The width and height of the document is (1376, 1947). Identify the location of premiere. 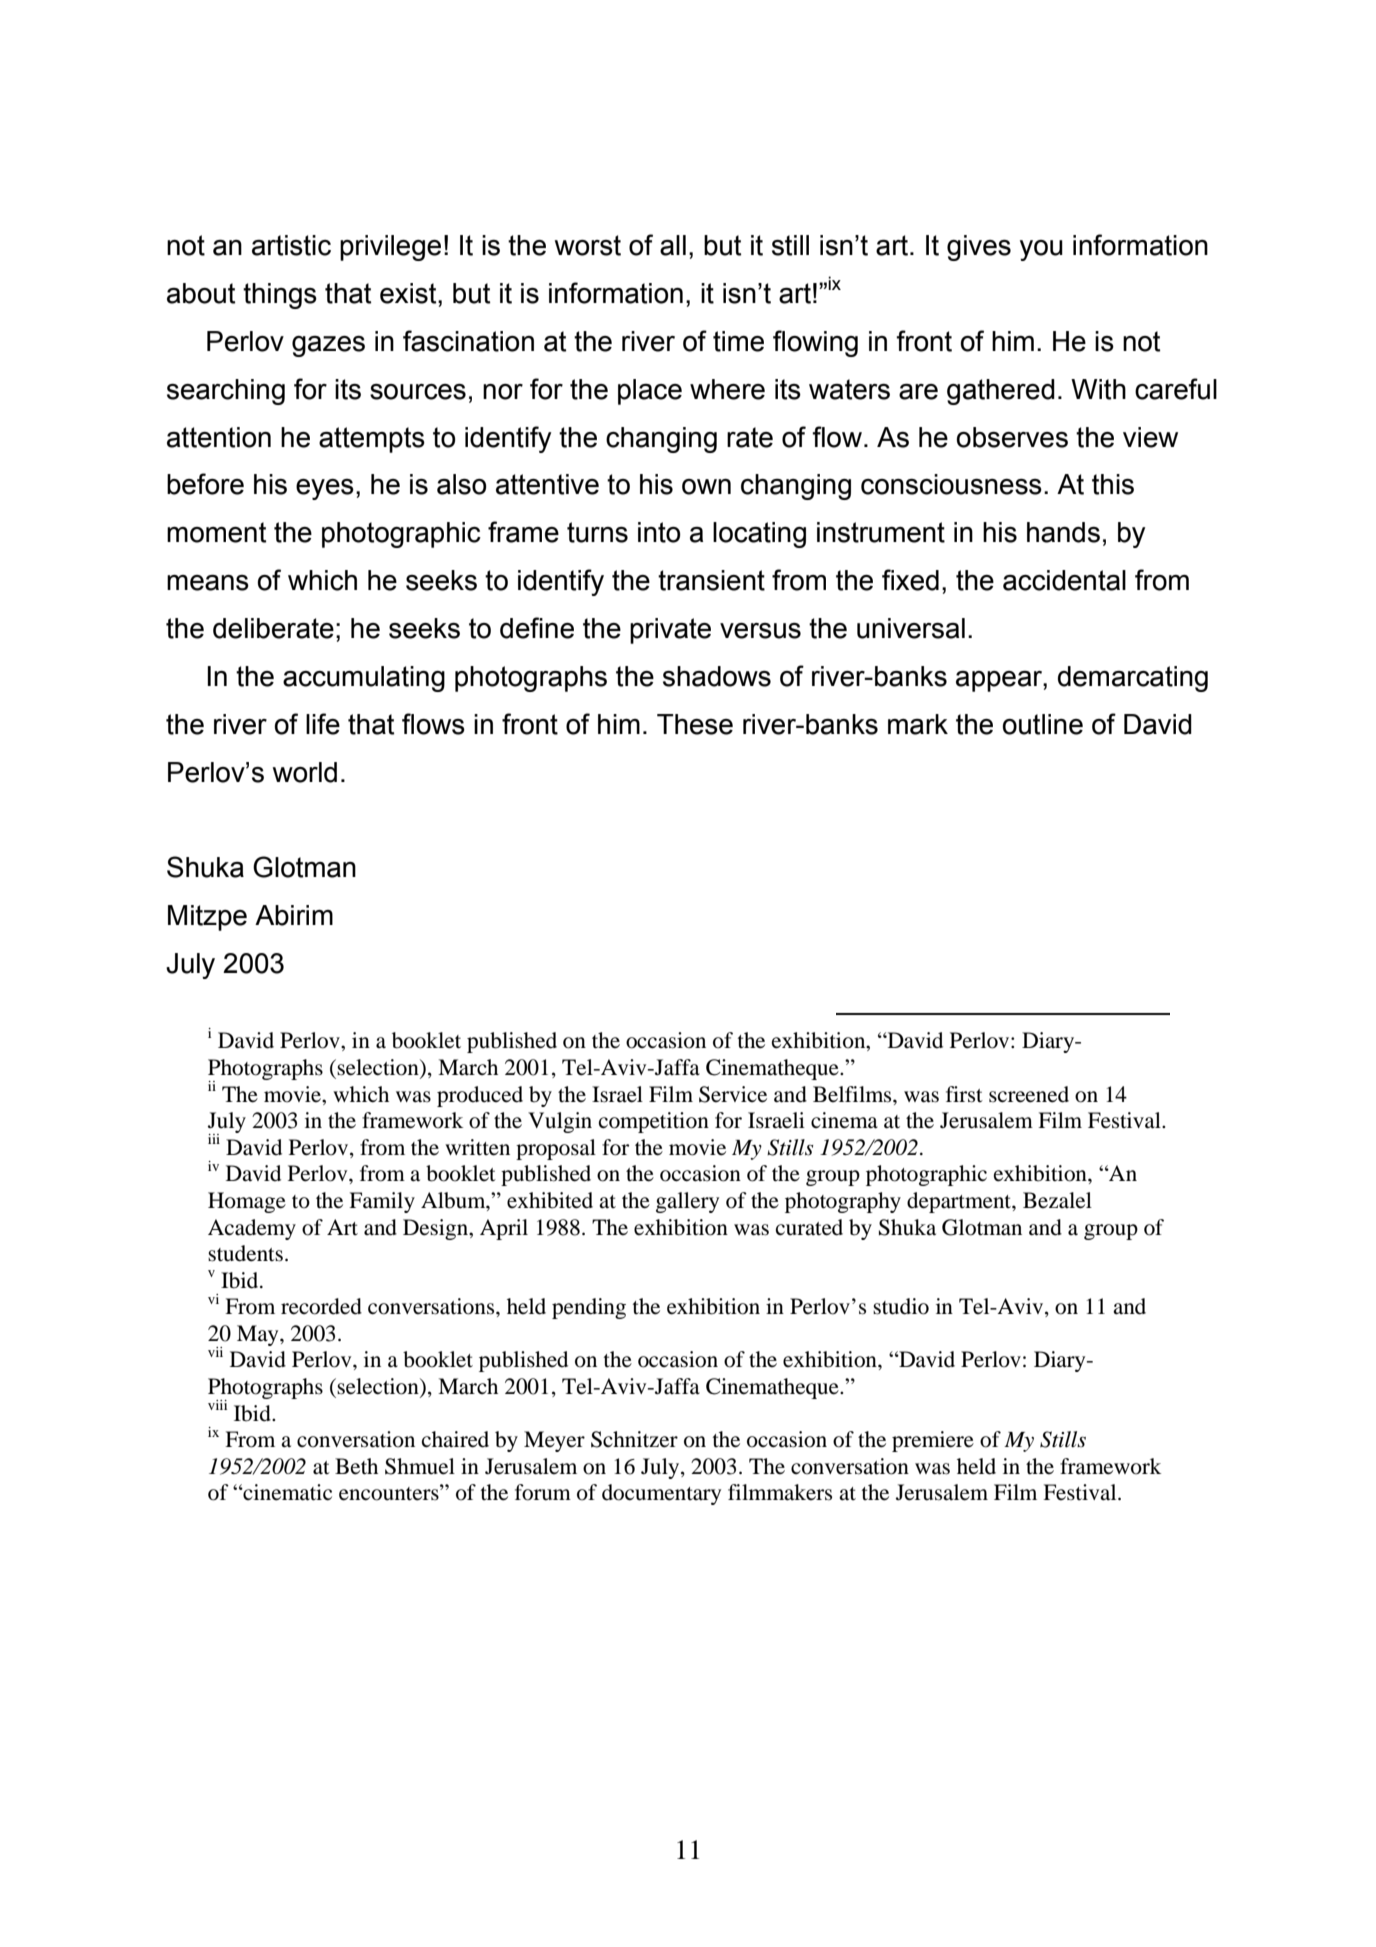
(933, 1441).
